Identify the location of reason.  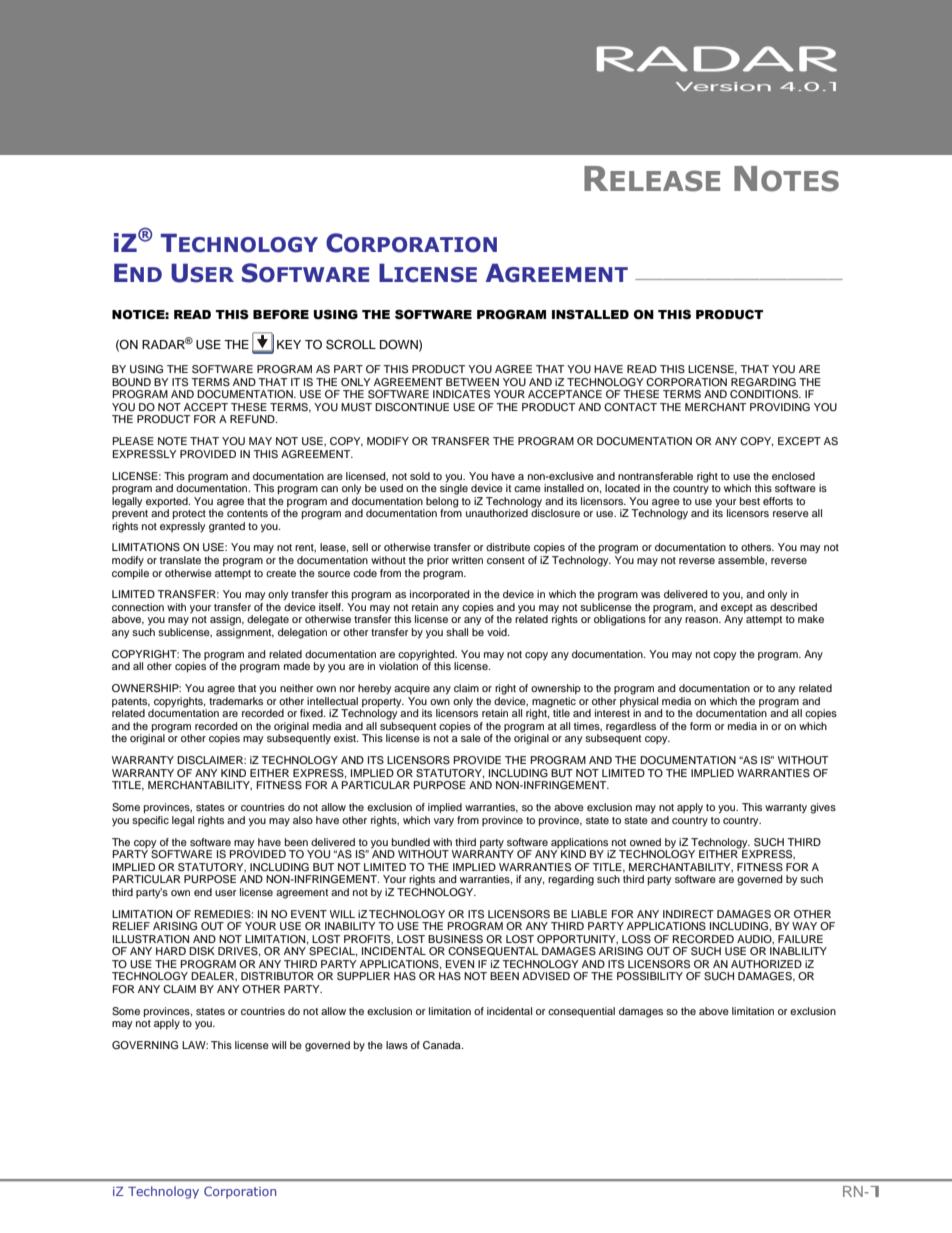
(702, 620).
